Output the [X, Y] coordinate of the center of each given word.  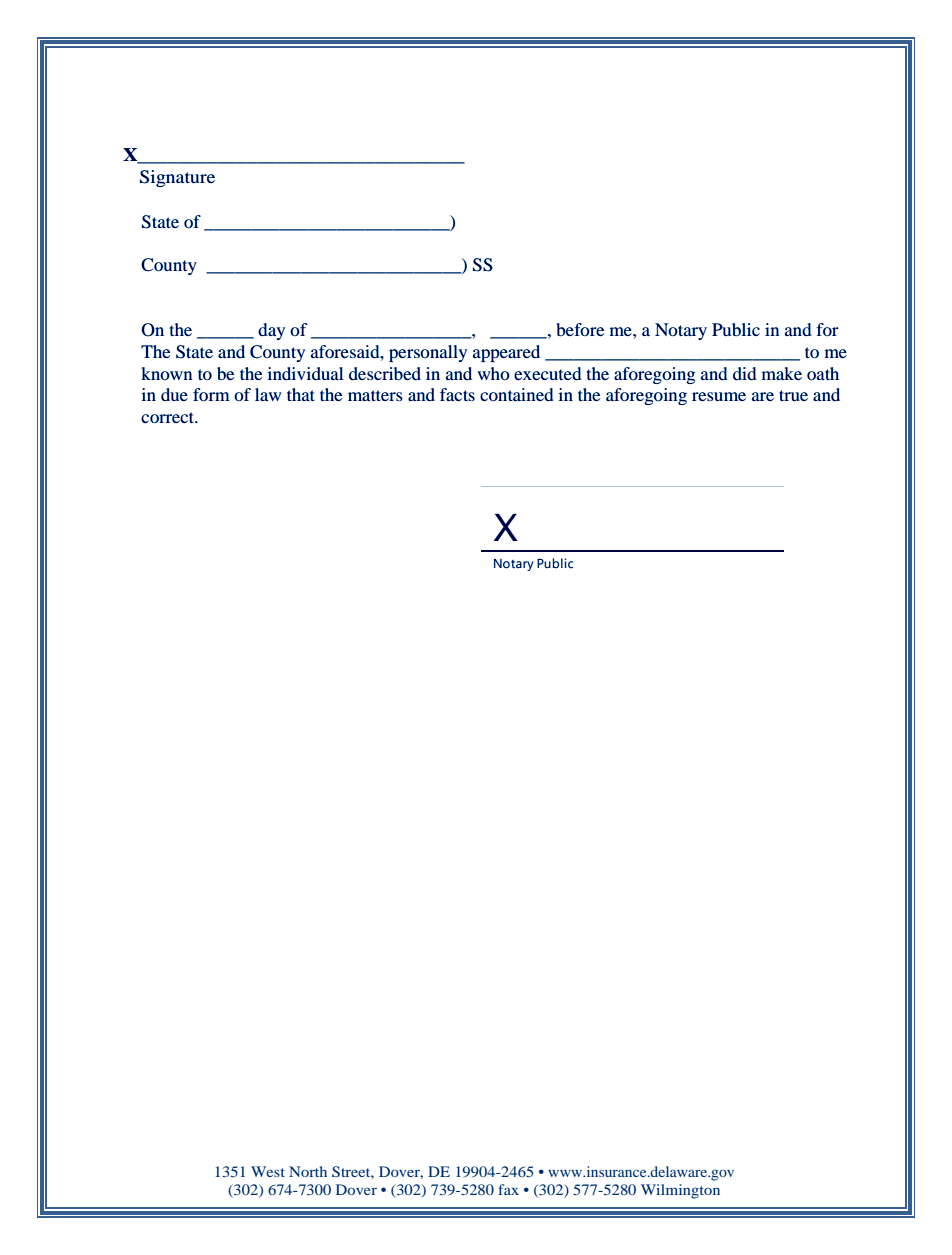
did [745, 373]
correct [169, 417]
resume [719, 396]
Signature [177, 178]
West [268, 1171]
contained [517, 394]
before [580, 329]
